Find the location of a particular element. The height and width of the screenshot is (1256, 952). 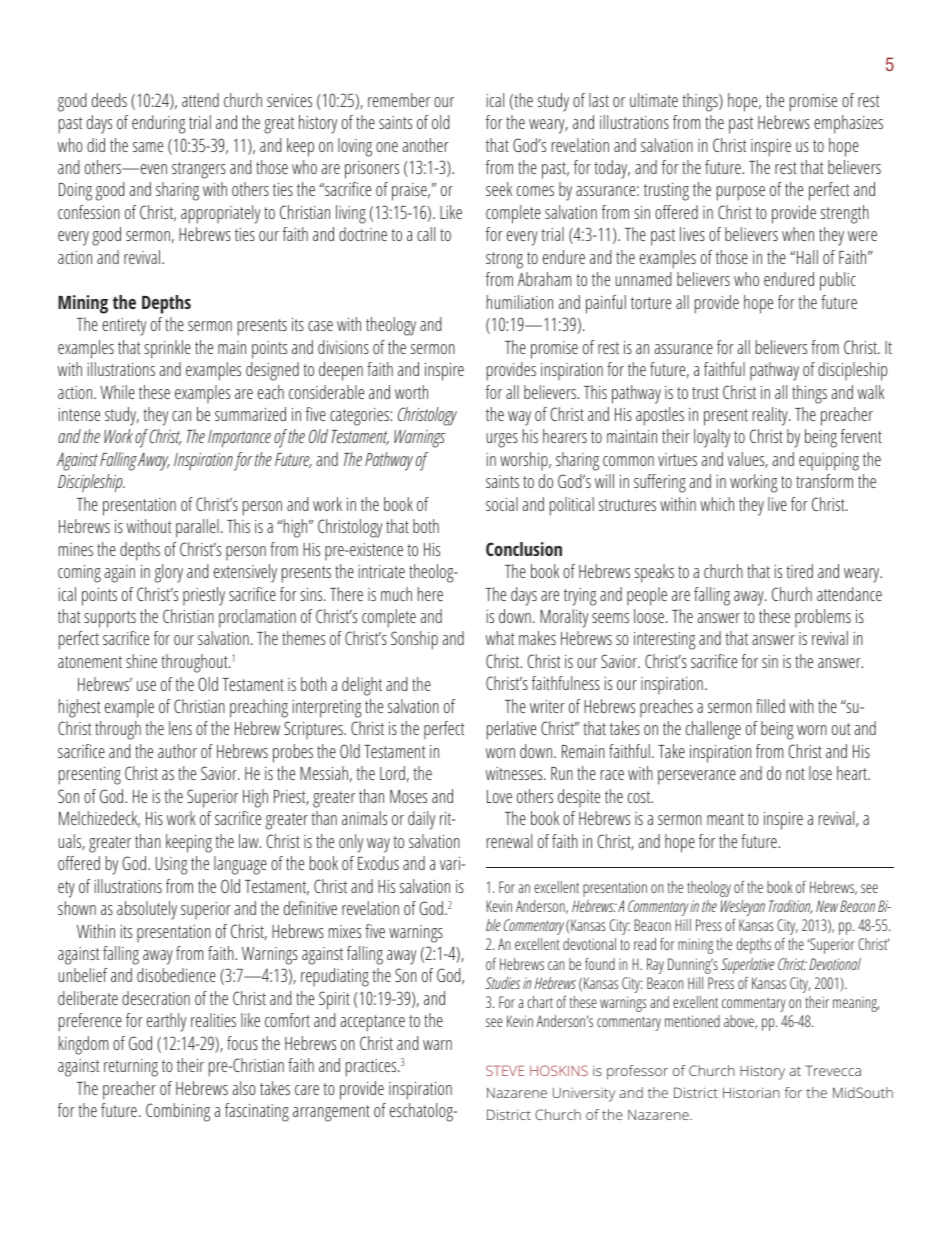

enduring is located at coordinates (159, 124).
